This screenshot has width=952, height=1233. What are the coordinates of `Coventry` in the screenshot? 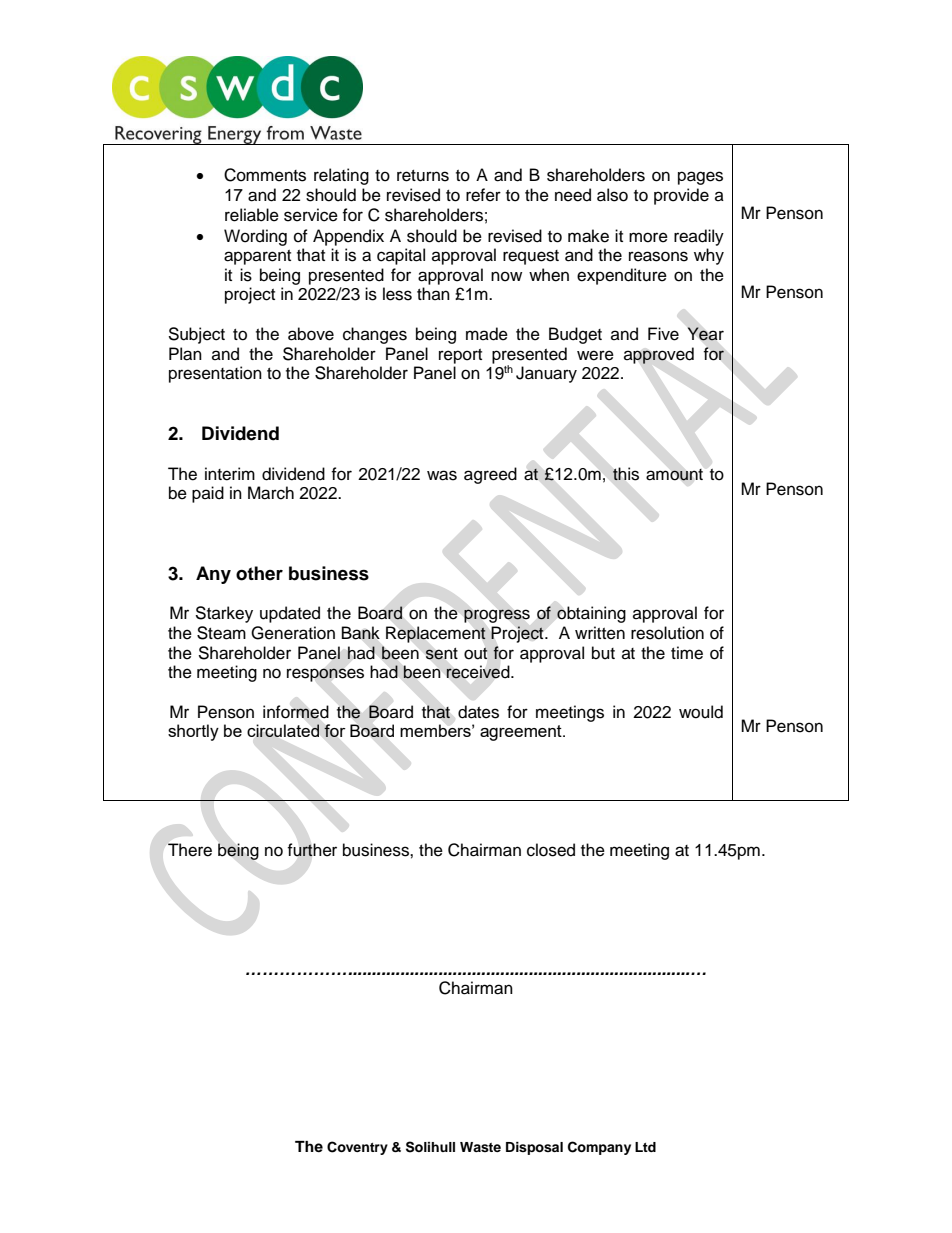 It's located at (357, 1148).
